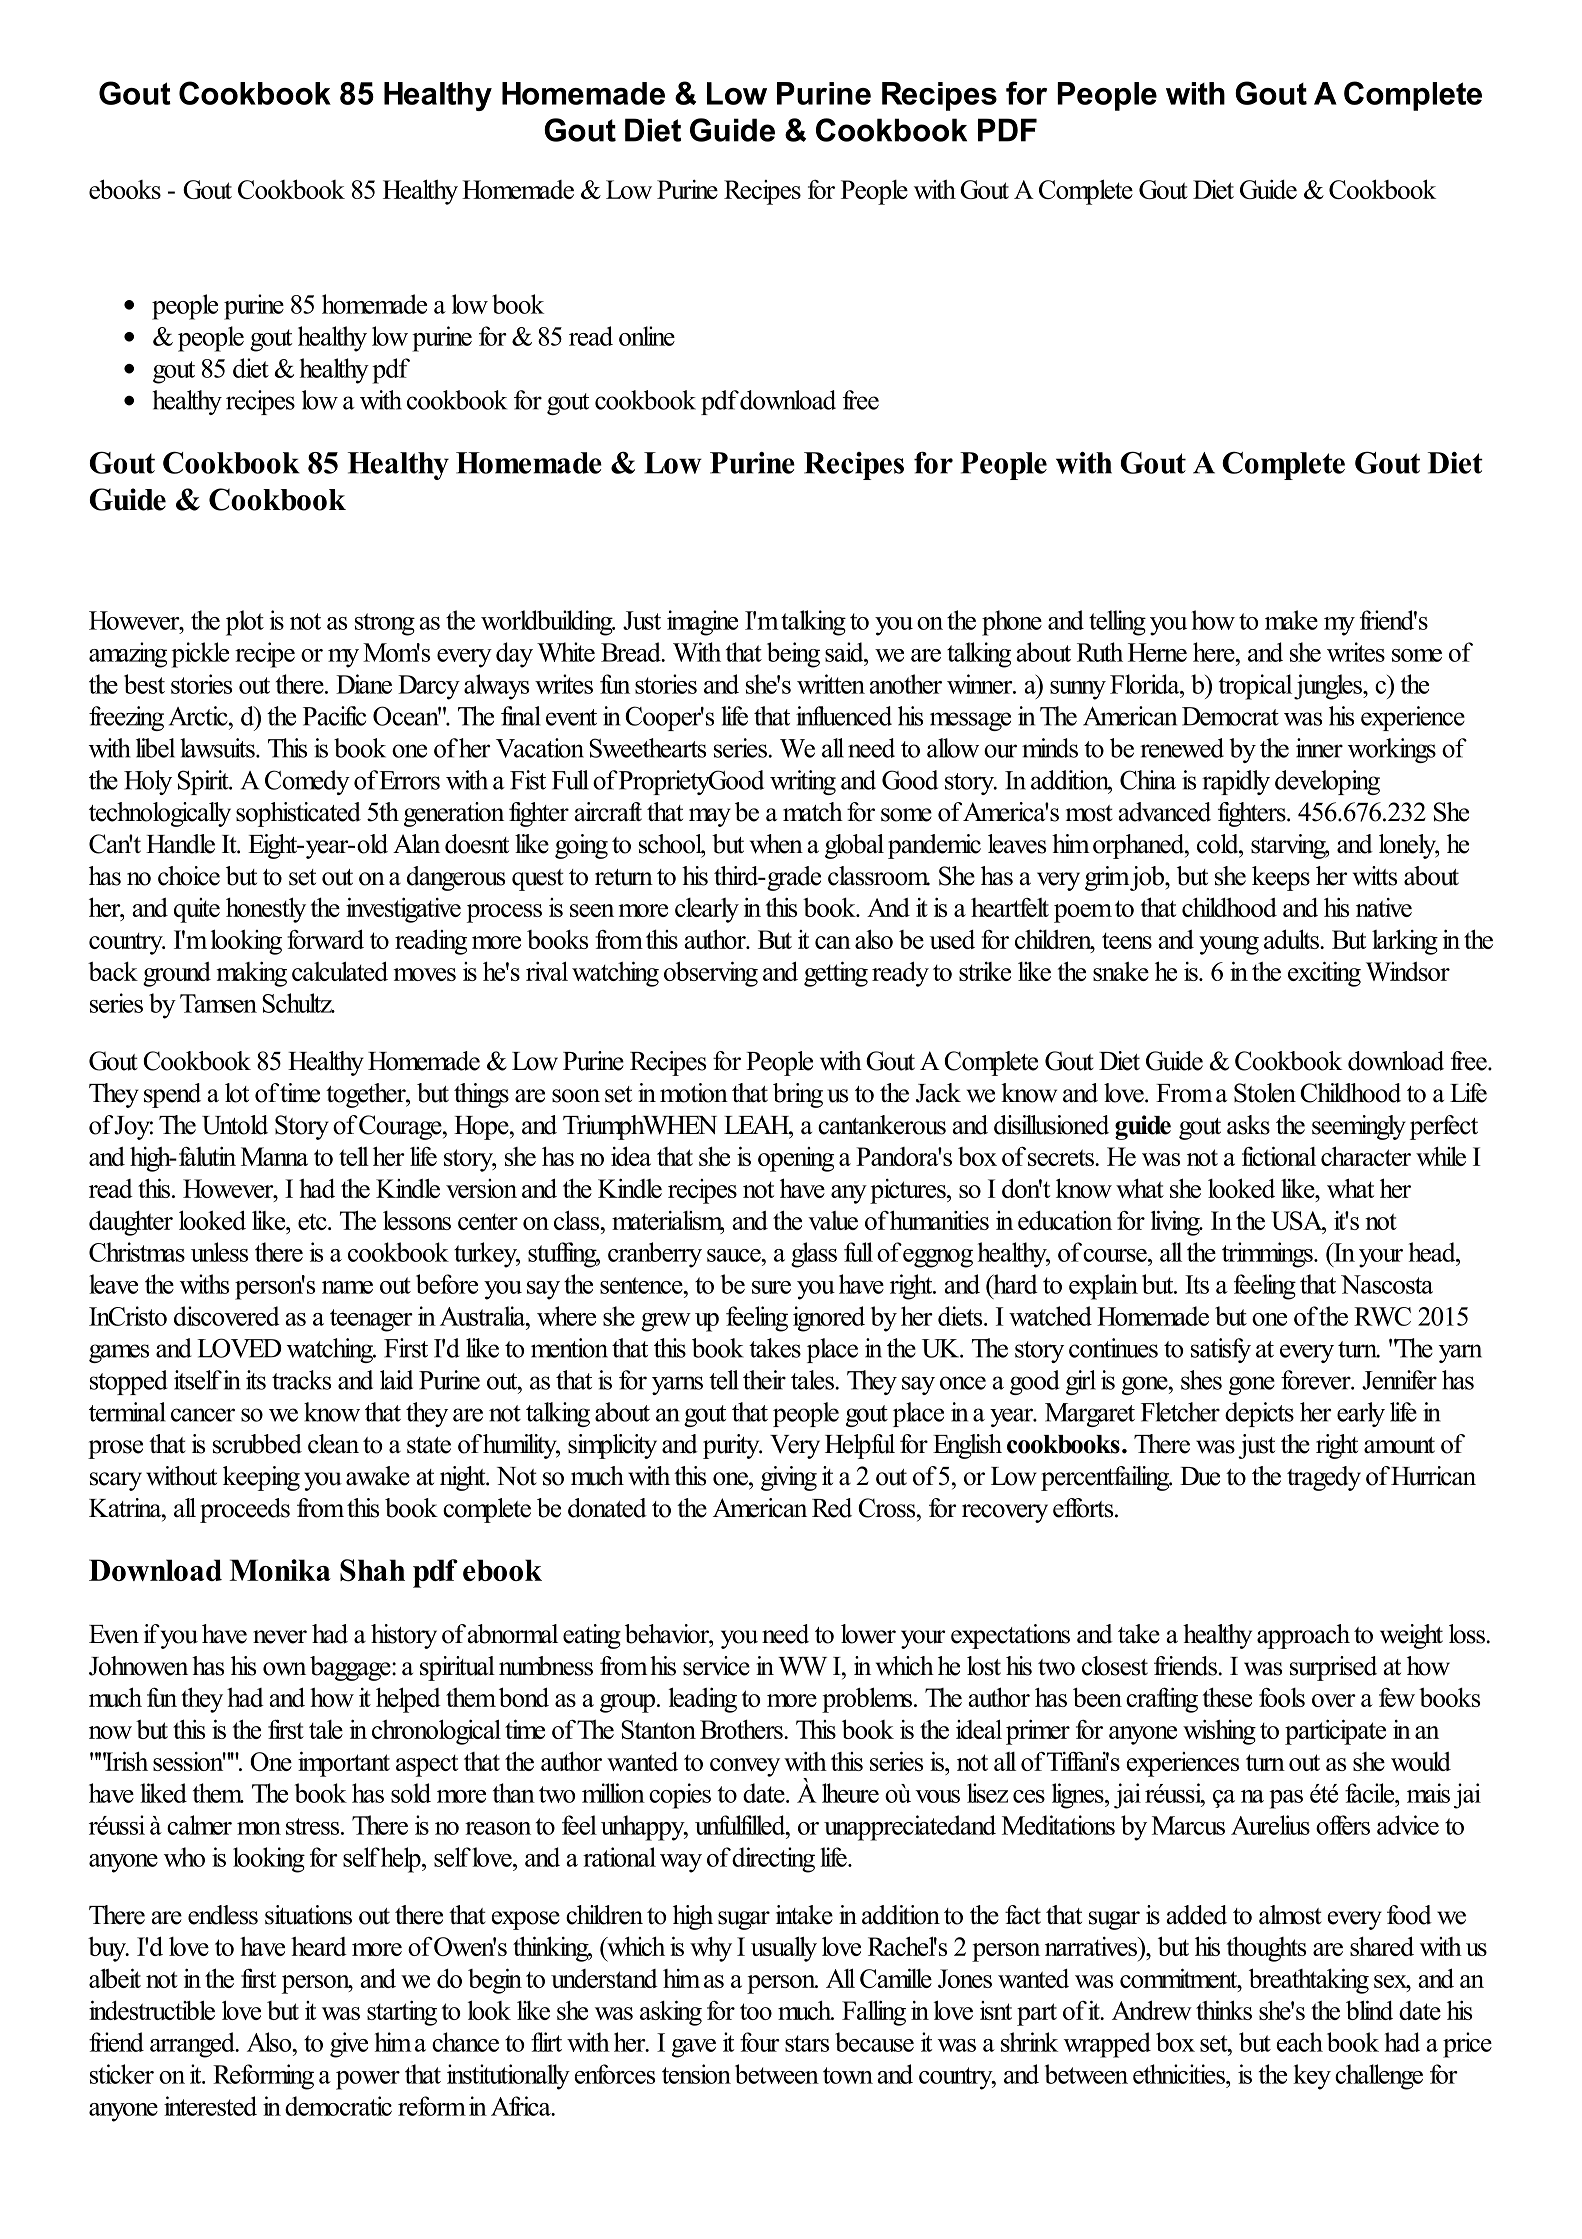 Image resolution: width=1582 pixels, height=2239 pixels. Describe the element at coordinates (1291, 620) in the screenshot. I see `make` at that location.
